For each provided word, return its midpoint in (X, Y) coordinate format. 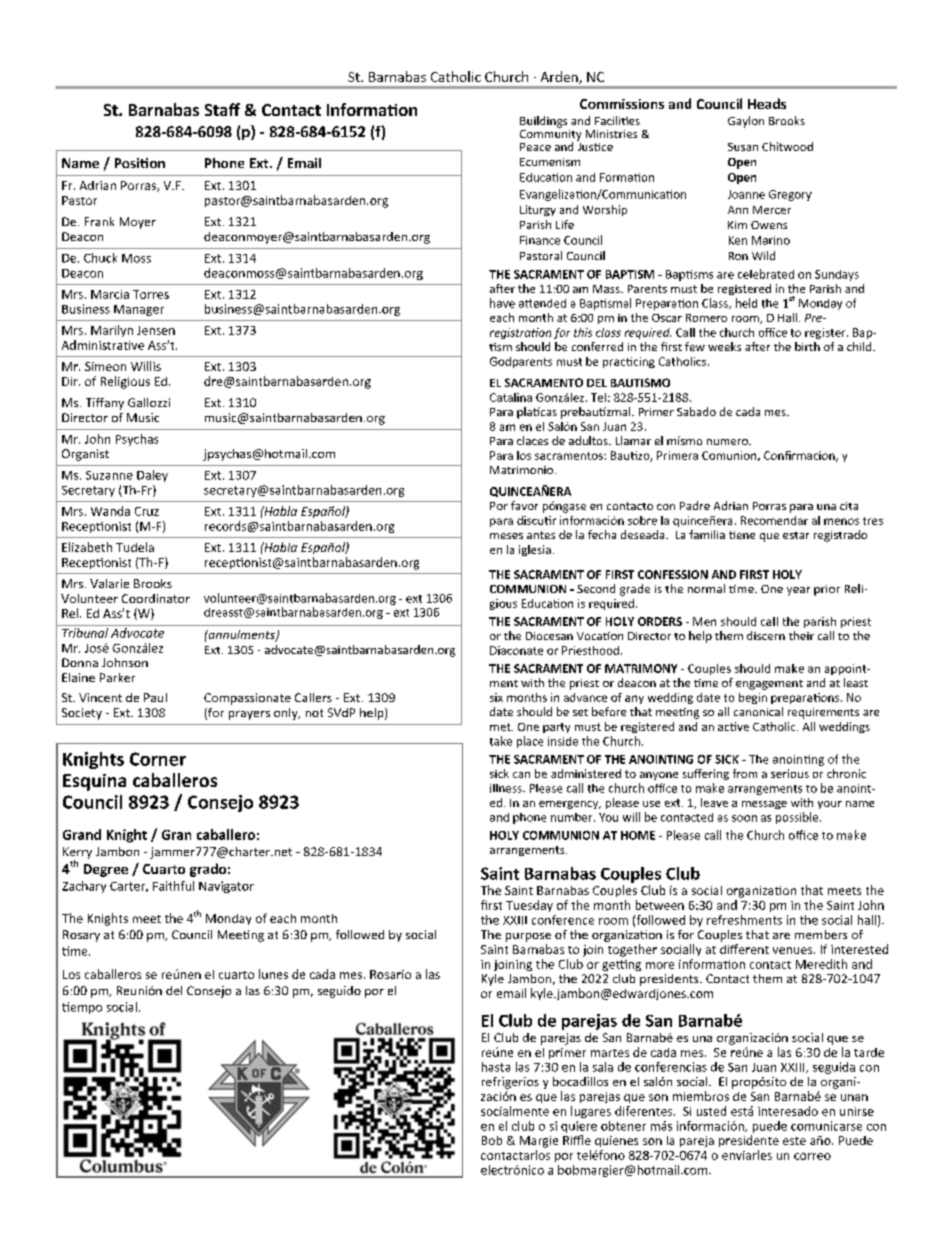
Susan (743, 147)
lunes (273, 974)
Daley (152, 476)
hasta (496, 1067)
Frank (99, 221)
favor (524, 505)
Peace (535, 147)
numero (728, 442)
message (764, 805)
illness (507, 788)
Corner (158, 759)
